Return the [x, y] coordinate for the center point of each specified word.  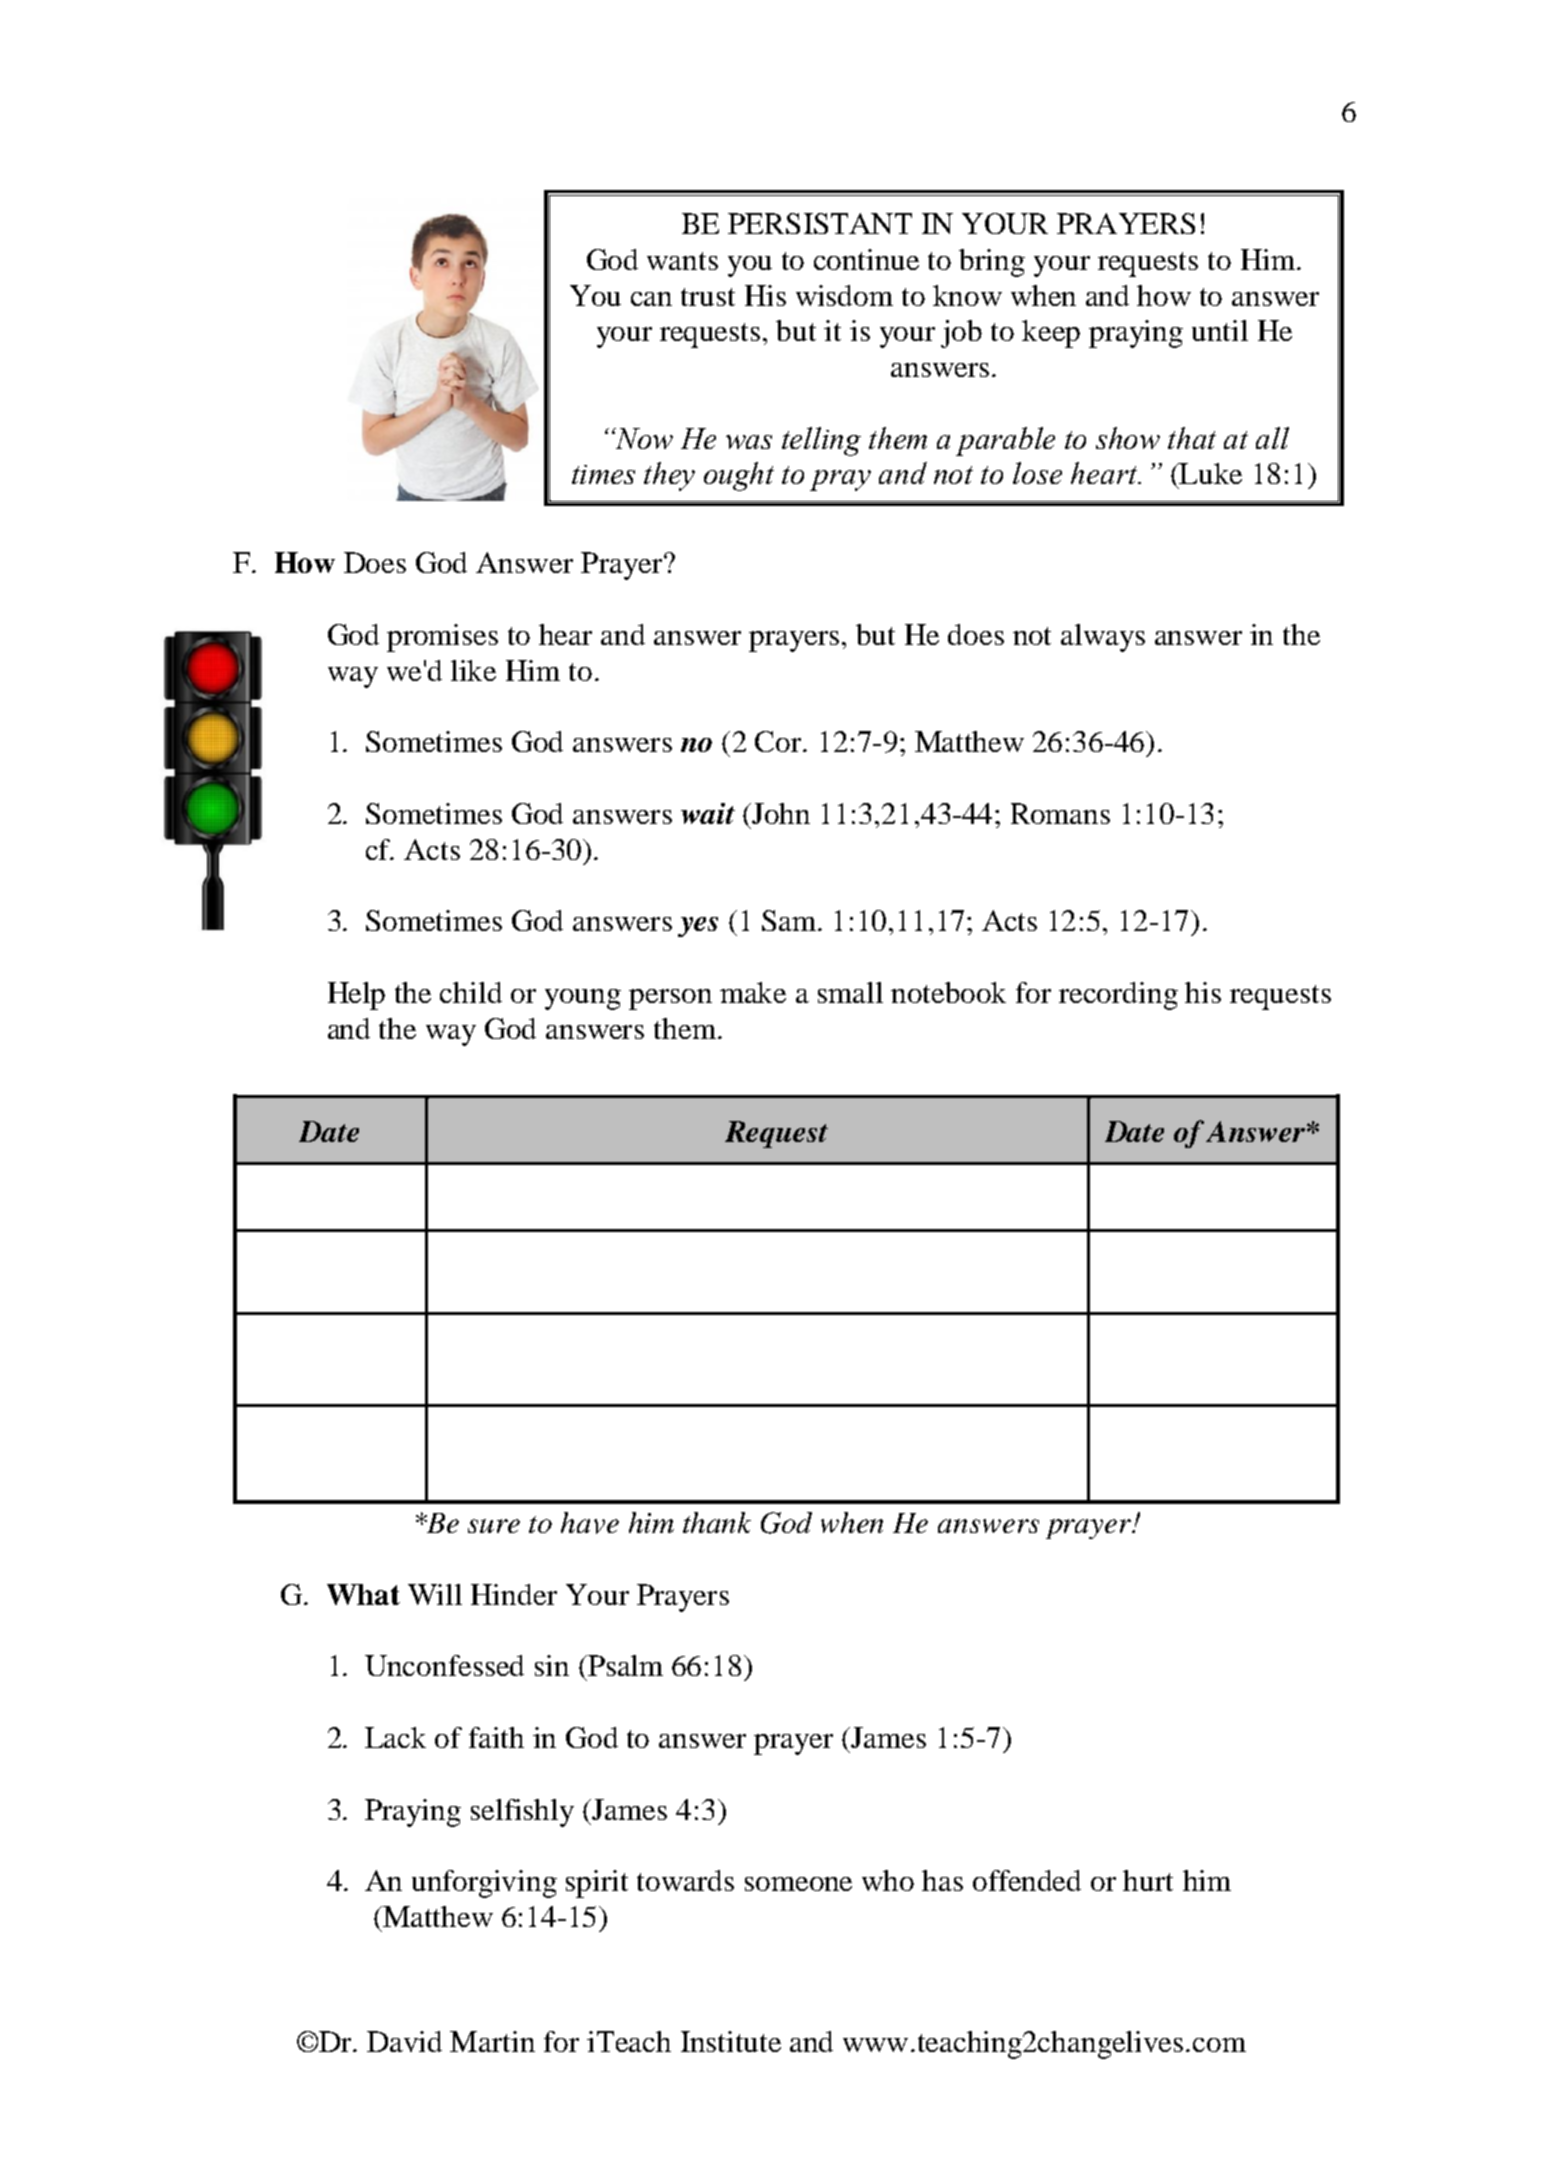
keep [1051, 334]
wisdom [844, 295]
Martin [492, 2041]
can [651, 299]
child [471, 992]
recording [1118, 996]
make [753, 992]
